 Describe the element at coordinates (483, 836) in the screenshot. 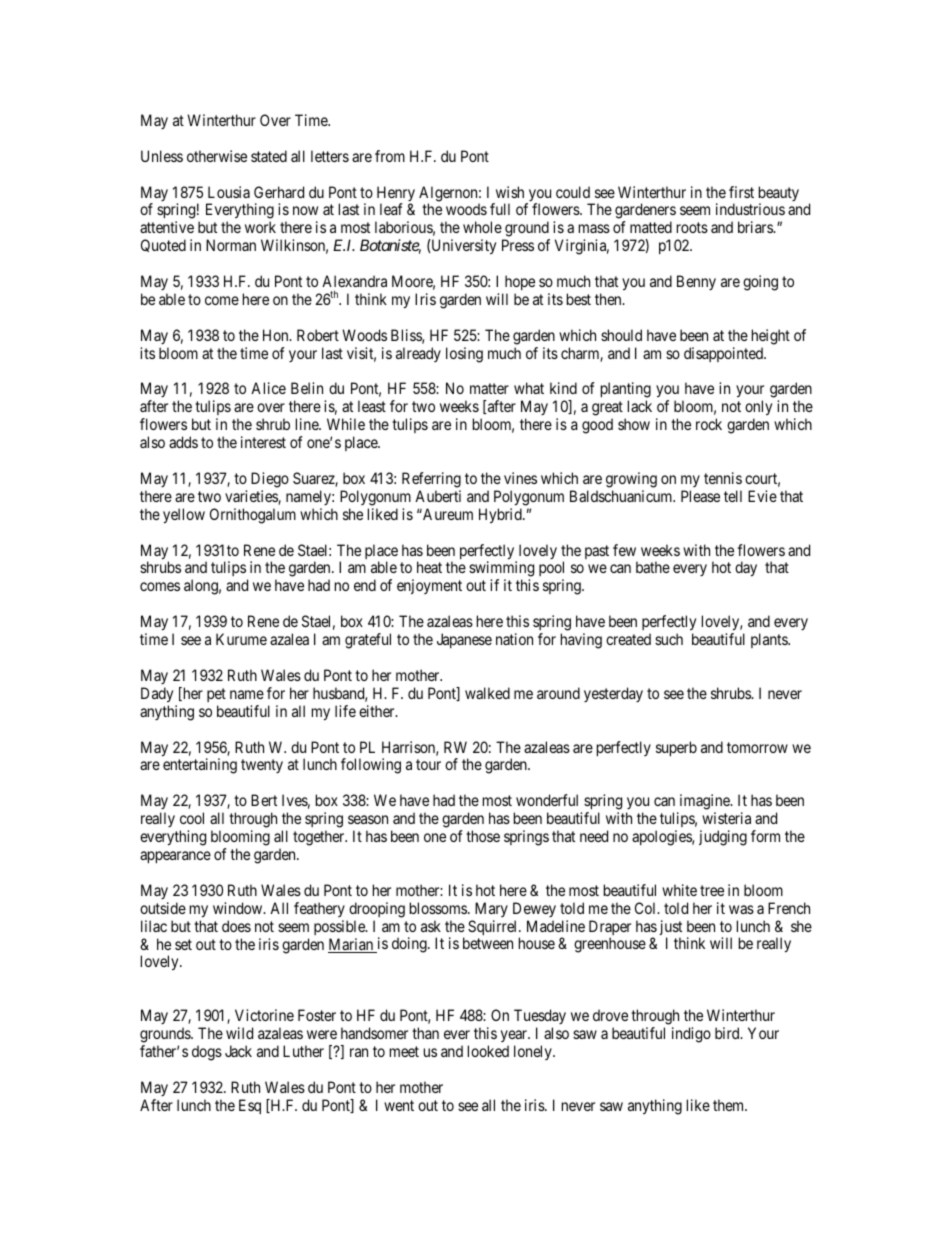

I see `those` at that location.
